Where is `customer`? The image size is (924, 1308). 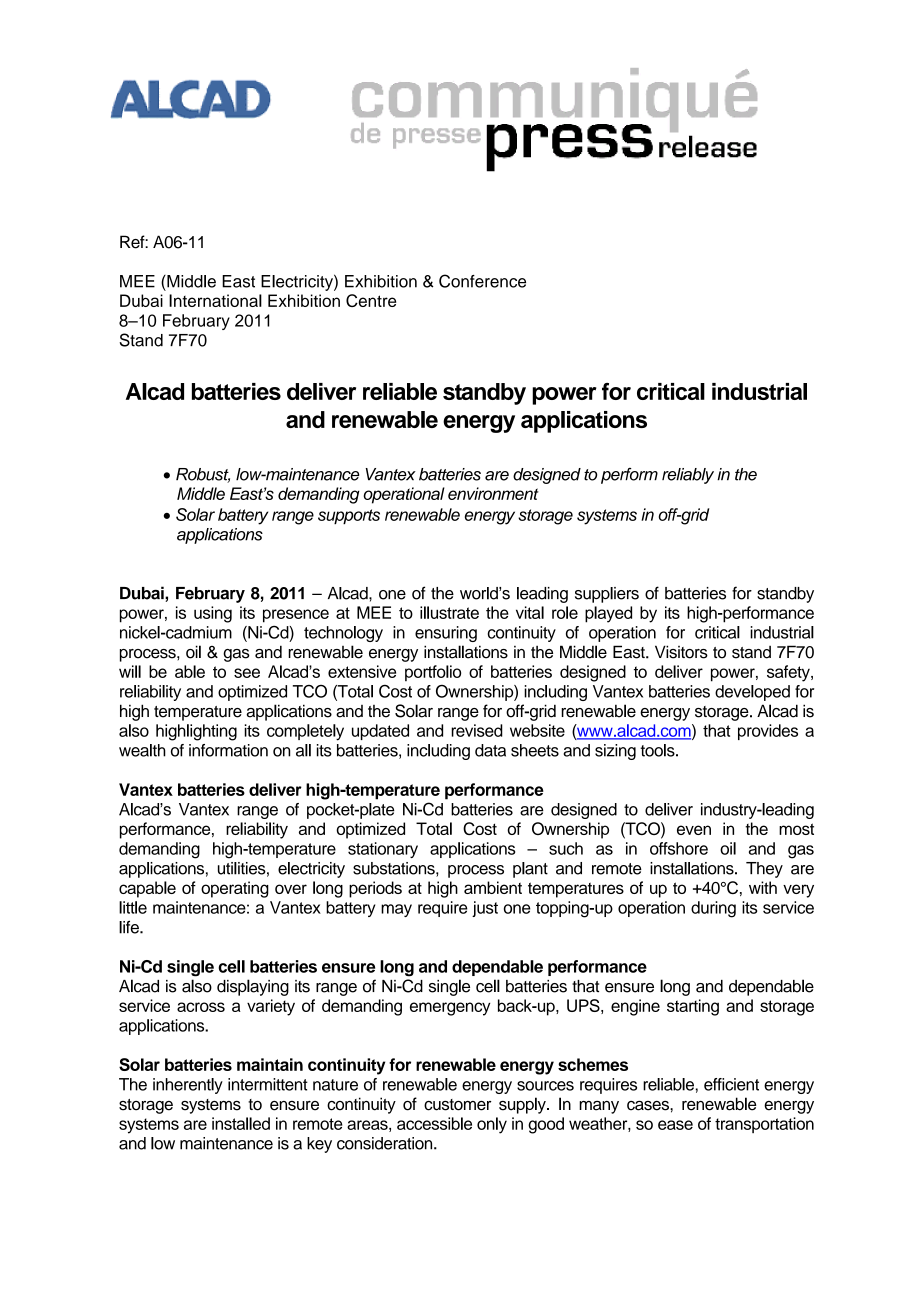
customer is located at coordinates (457, 1105).
